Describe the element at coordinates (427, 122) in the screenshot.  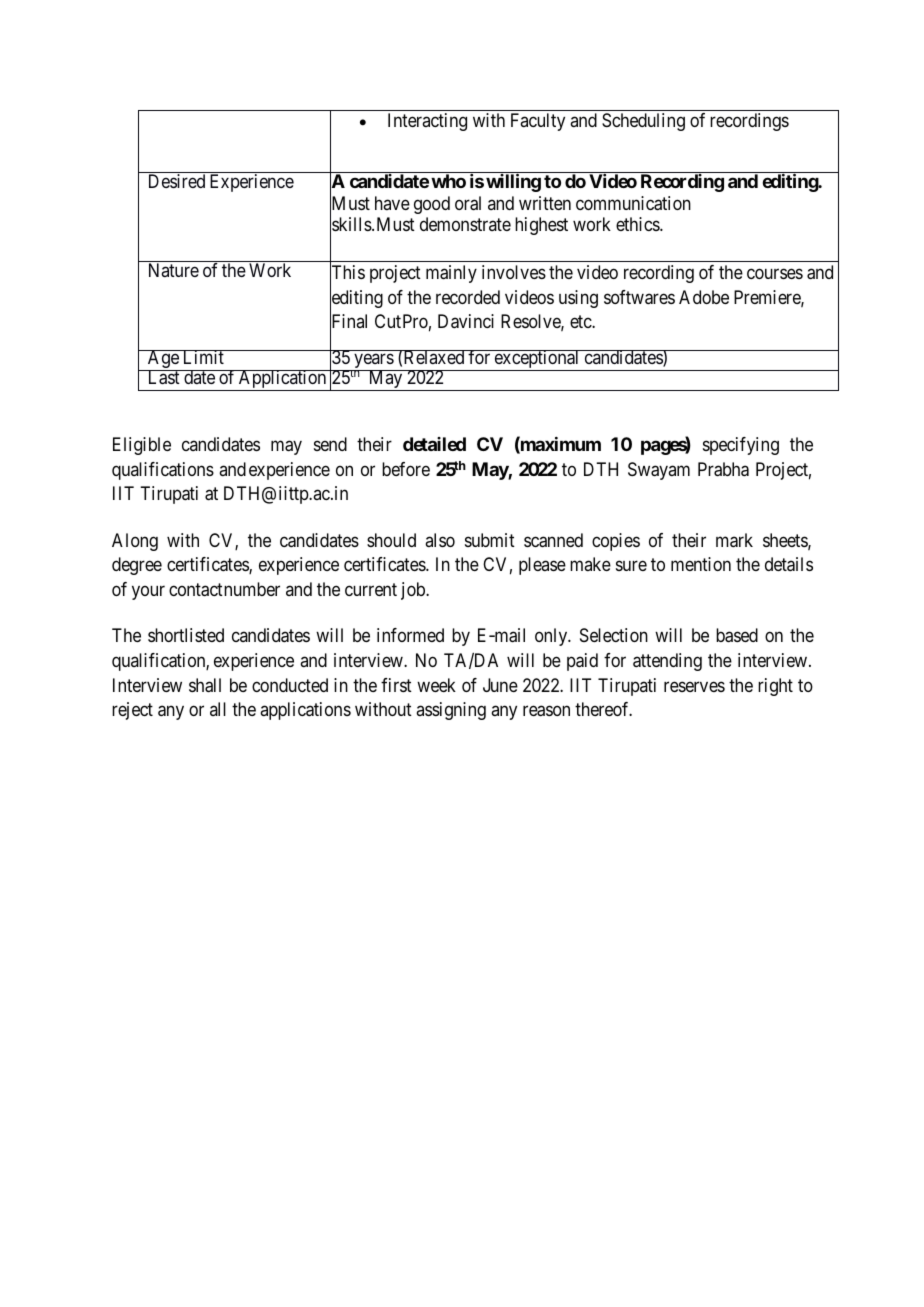
I see `Interacting` at that location.
